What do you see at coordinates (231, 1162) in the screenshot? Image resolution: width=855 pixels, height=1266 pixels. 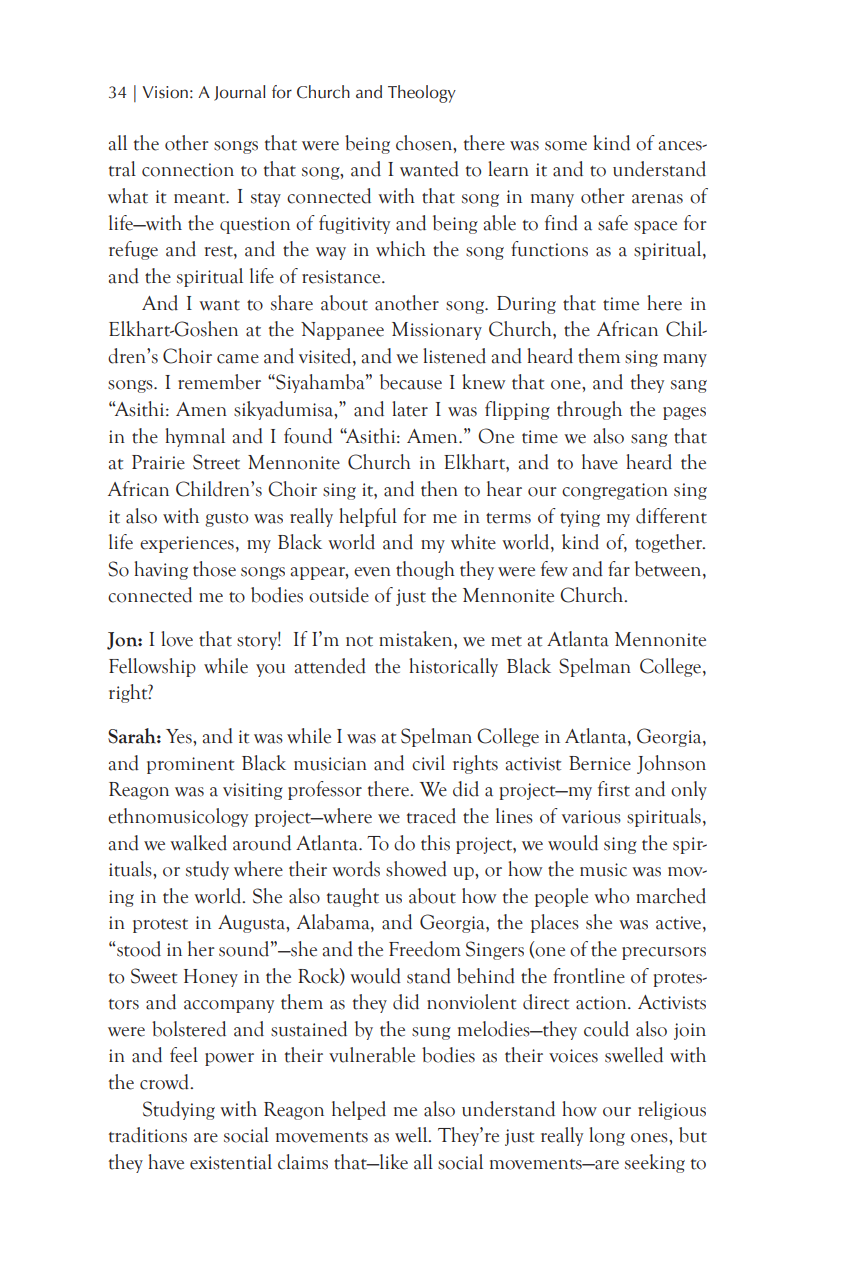 I see `existential` at bounding box center [231, 1162].
